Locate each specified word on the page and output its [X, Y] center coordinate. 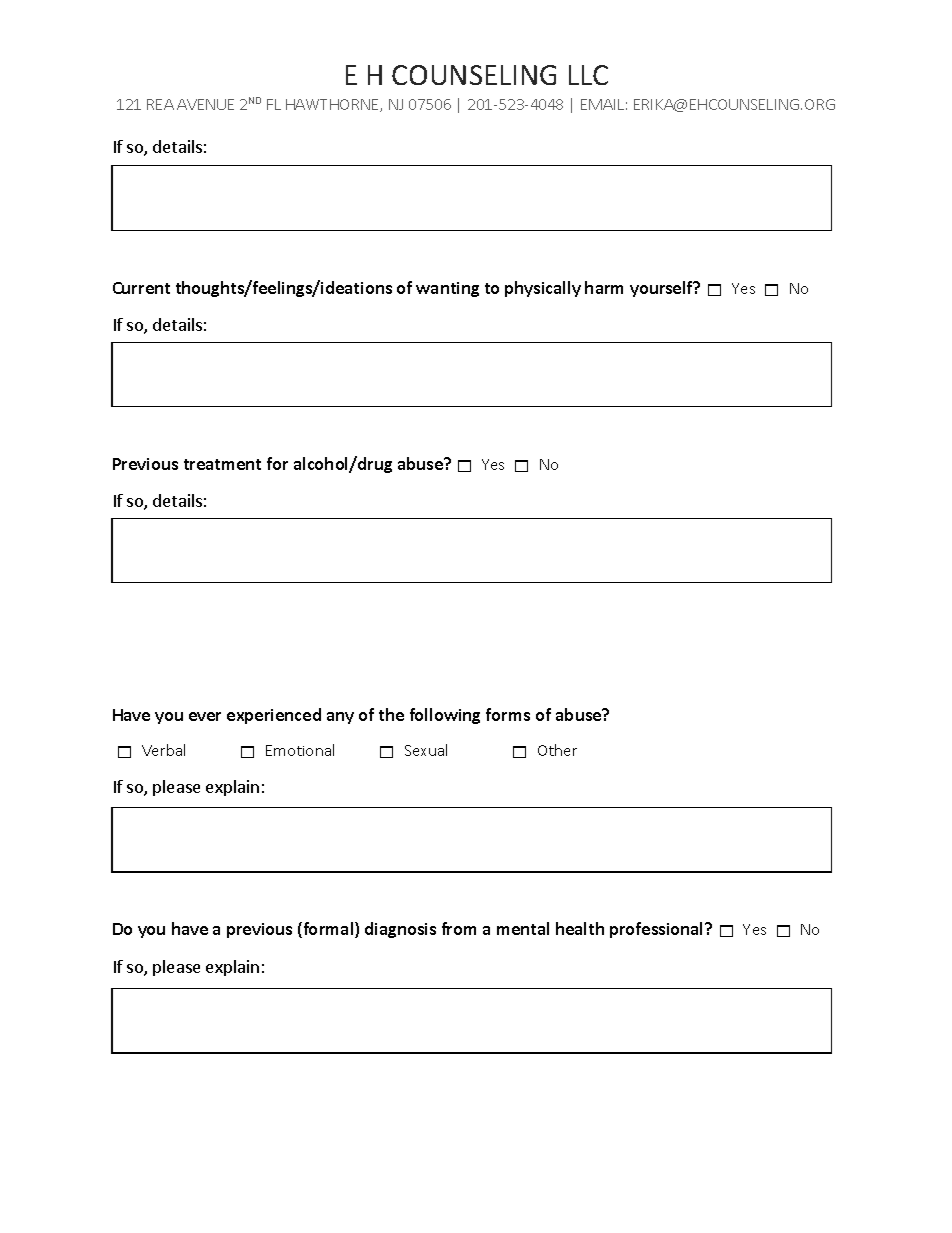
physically [543, 289]
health [580, 928]
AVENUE [205, 104]
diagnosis [400, 930]
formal [328, 930]
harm [604, 287]
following [445, 716]
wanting [447, 289]
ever [205, 716]
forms [508, 714]
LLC [588, 75]
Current [141, 288]
